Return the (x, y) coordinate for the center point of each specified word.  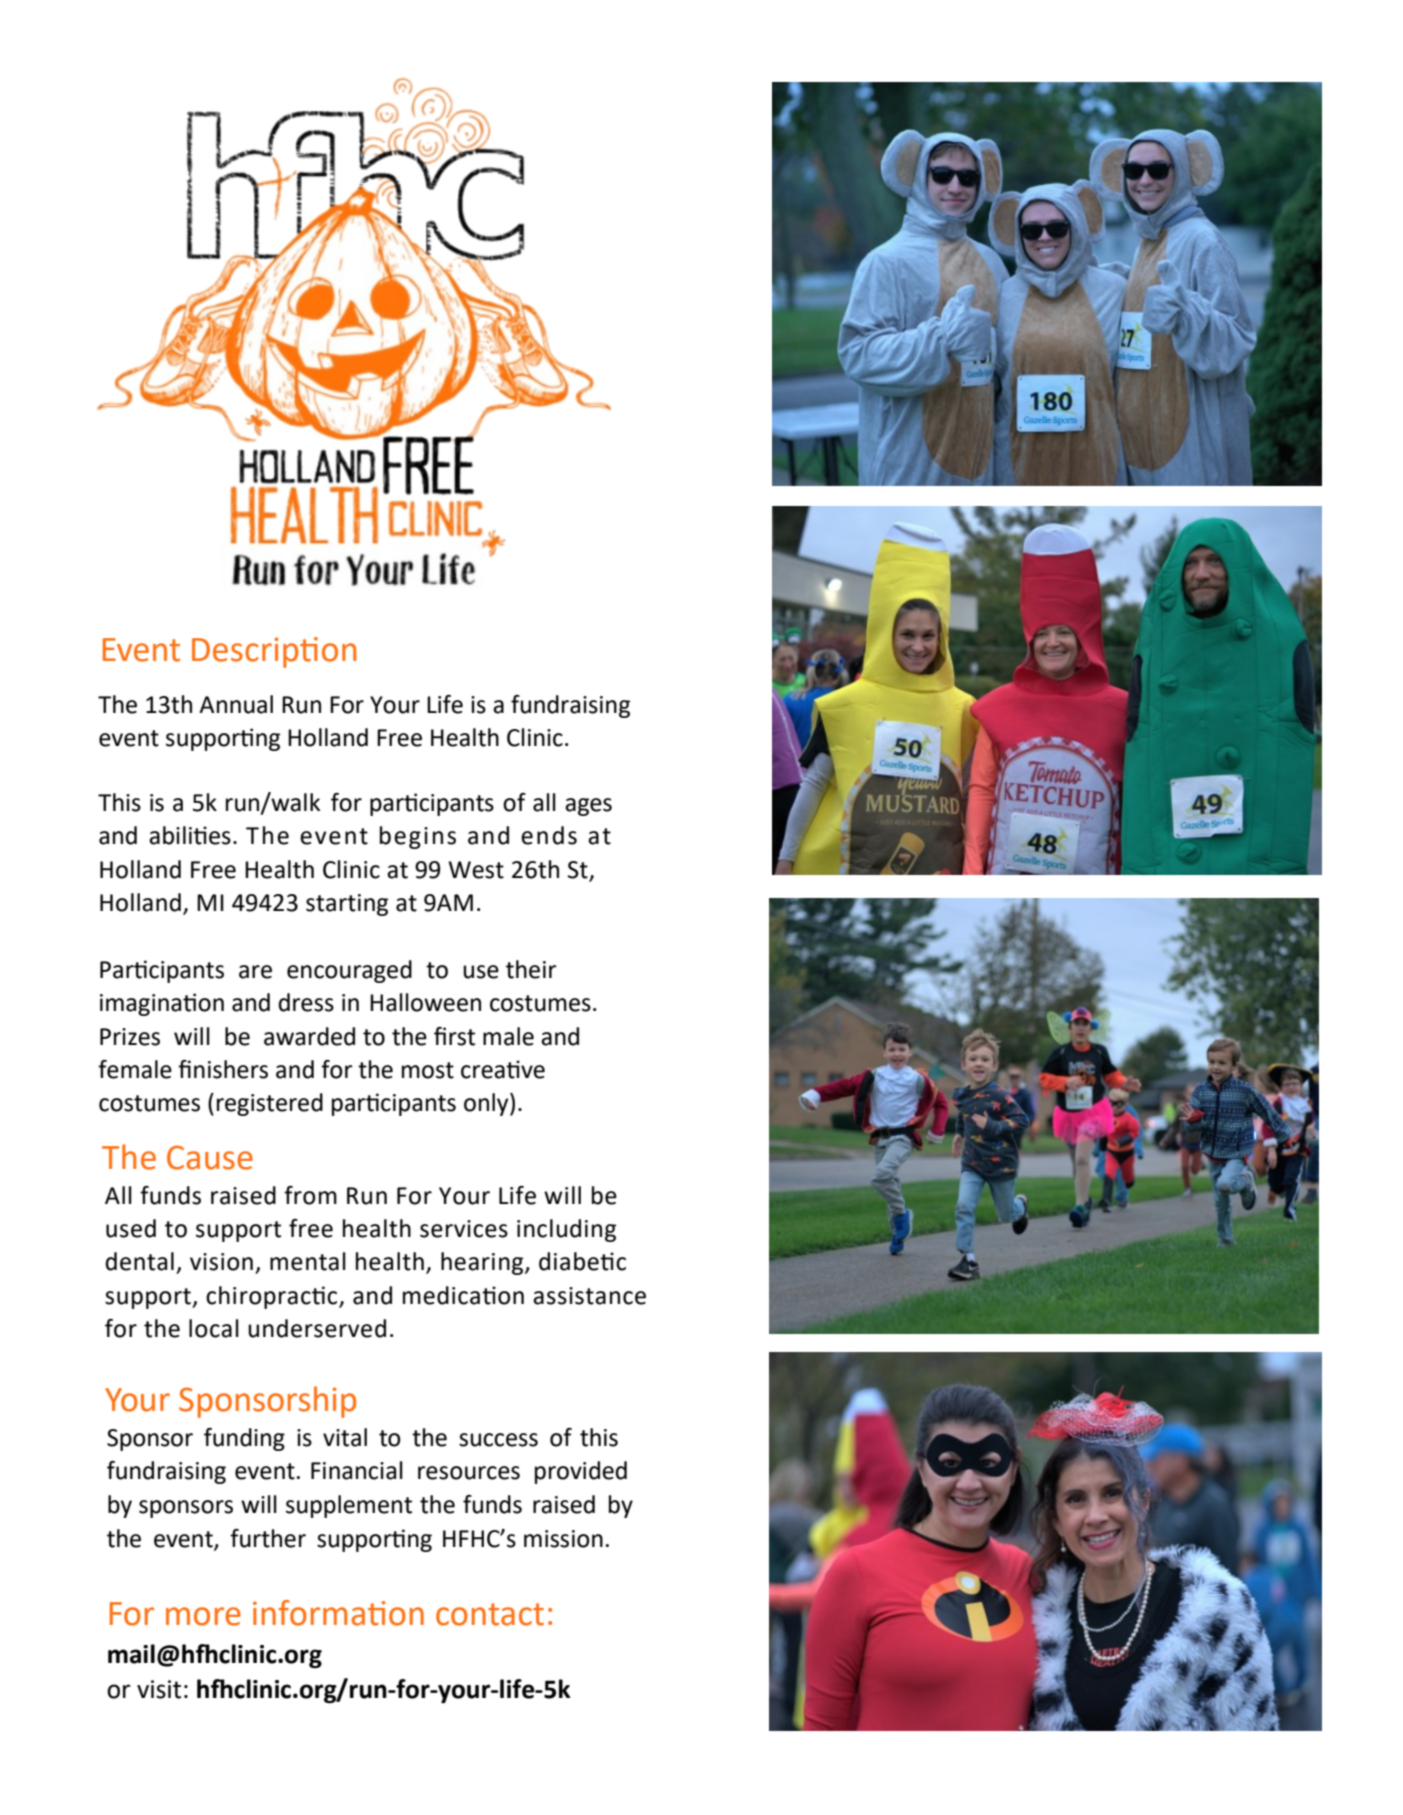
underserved (317, 1328)
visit (159, 1689)
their (531, 969)
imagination (162, 1004)
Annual (236, 704)
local (214, 1328)
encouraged (349, 971)
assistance (589, 1296)
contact (490, 1614)
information (338, 1613)
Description (274, 652)
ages (588, 807)
